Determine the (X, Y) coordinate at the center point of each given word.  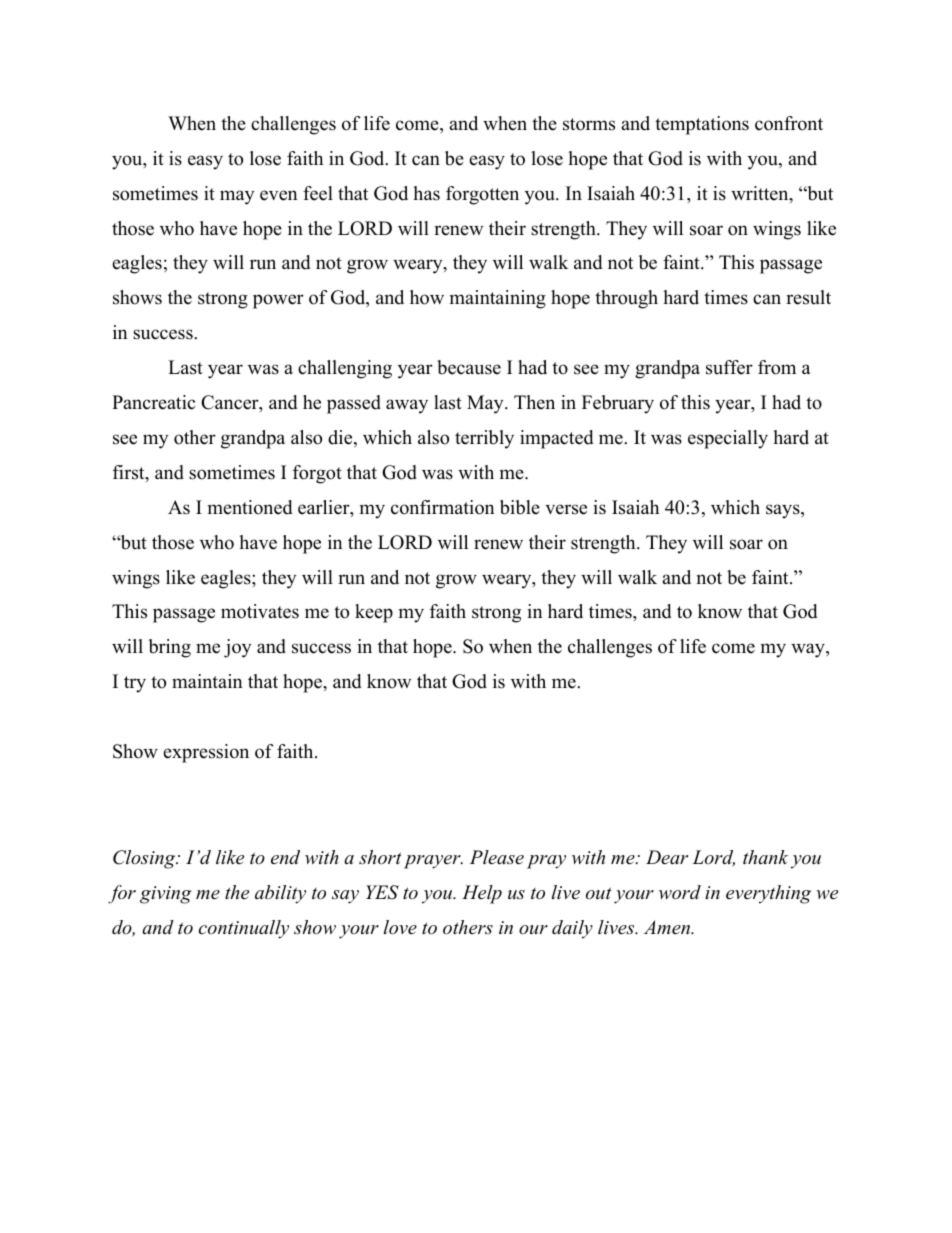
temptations (702, 125)
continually (244, 929)
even (279, 195)
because (469, 367)
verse (566, 509)
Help (482, 894)
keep (374, 613)
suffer (729, 367)
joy (238, 648)
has (426, 193)
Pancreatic (153, 402)
